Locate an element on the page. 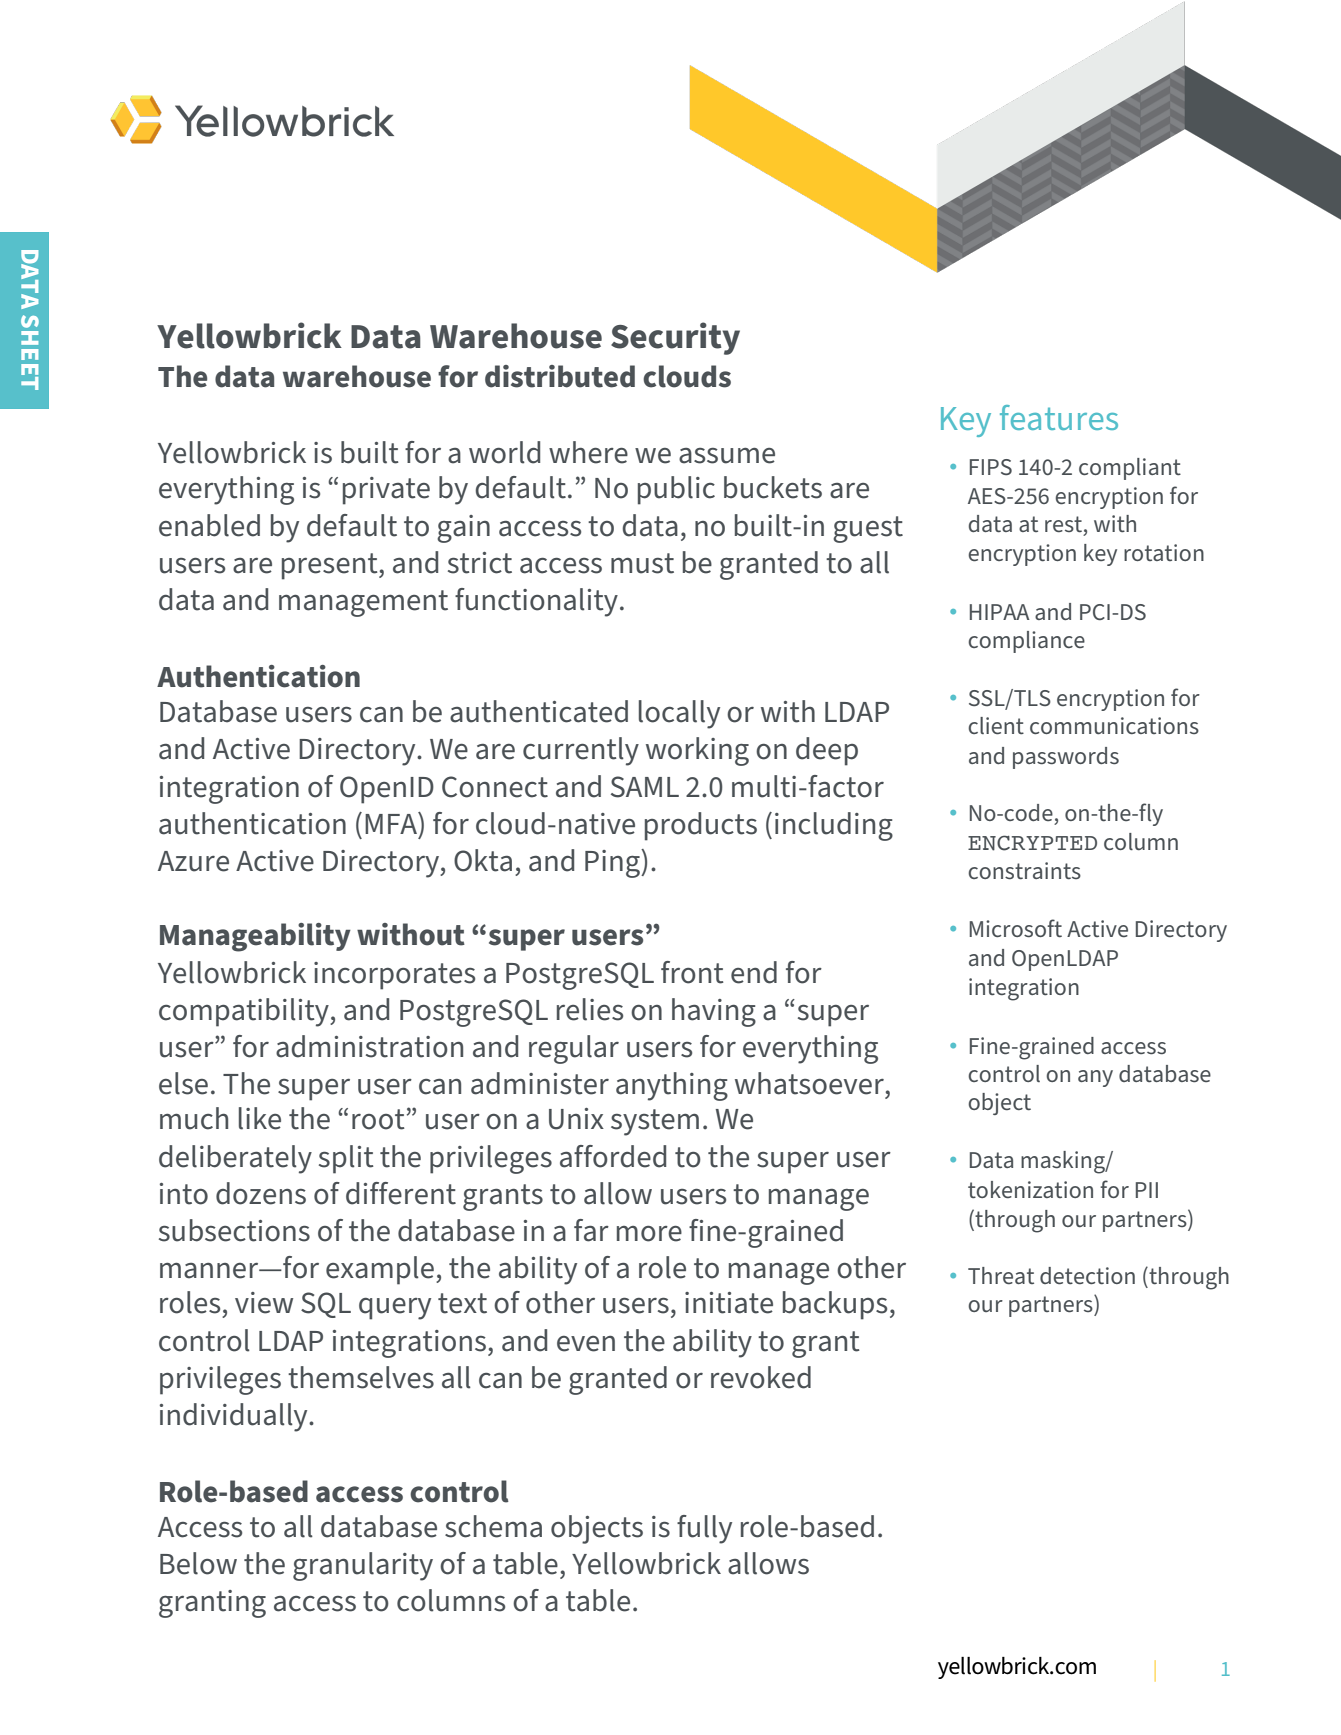 The image size is (1341, 1735). subsections is located at coordinates (234, 1230).
